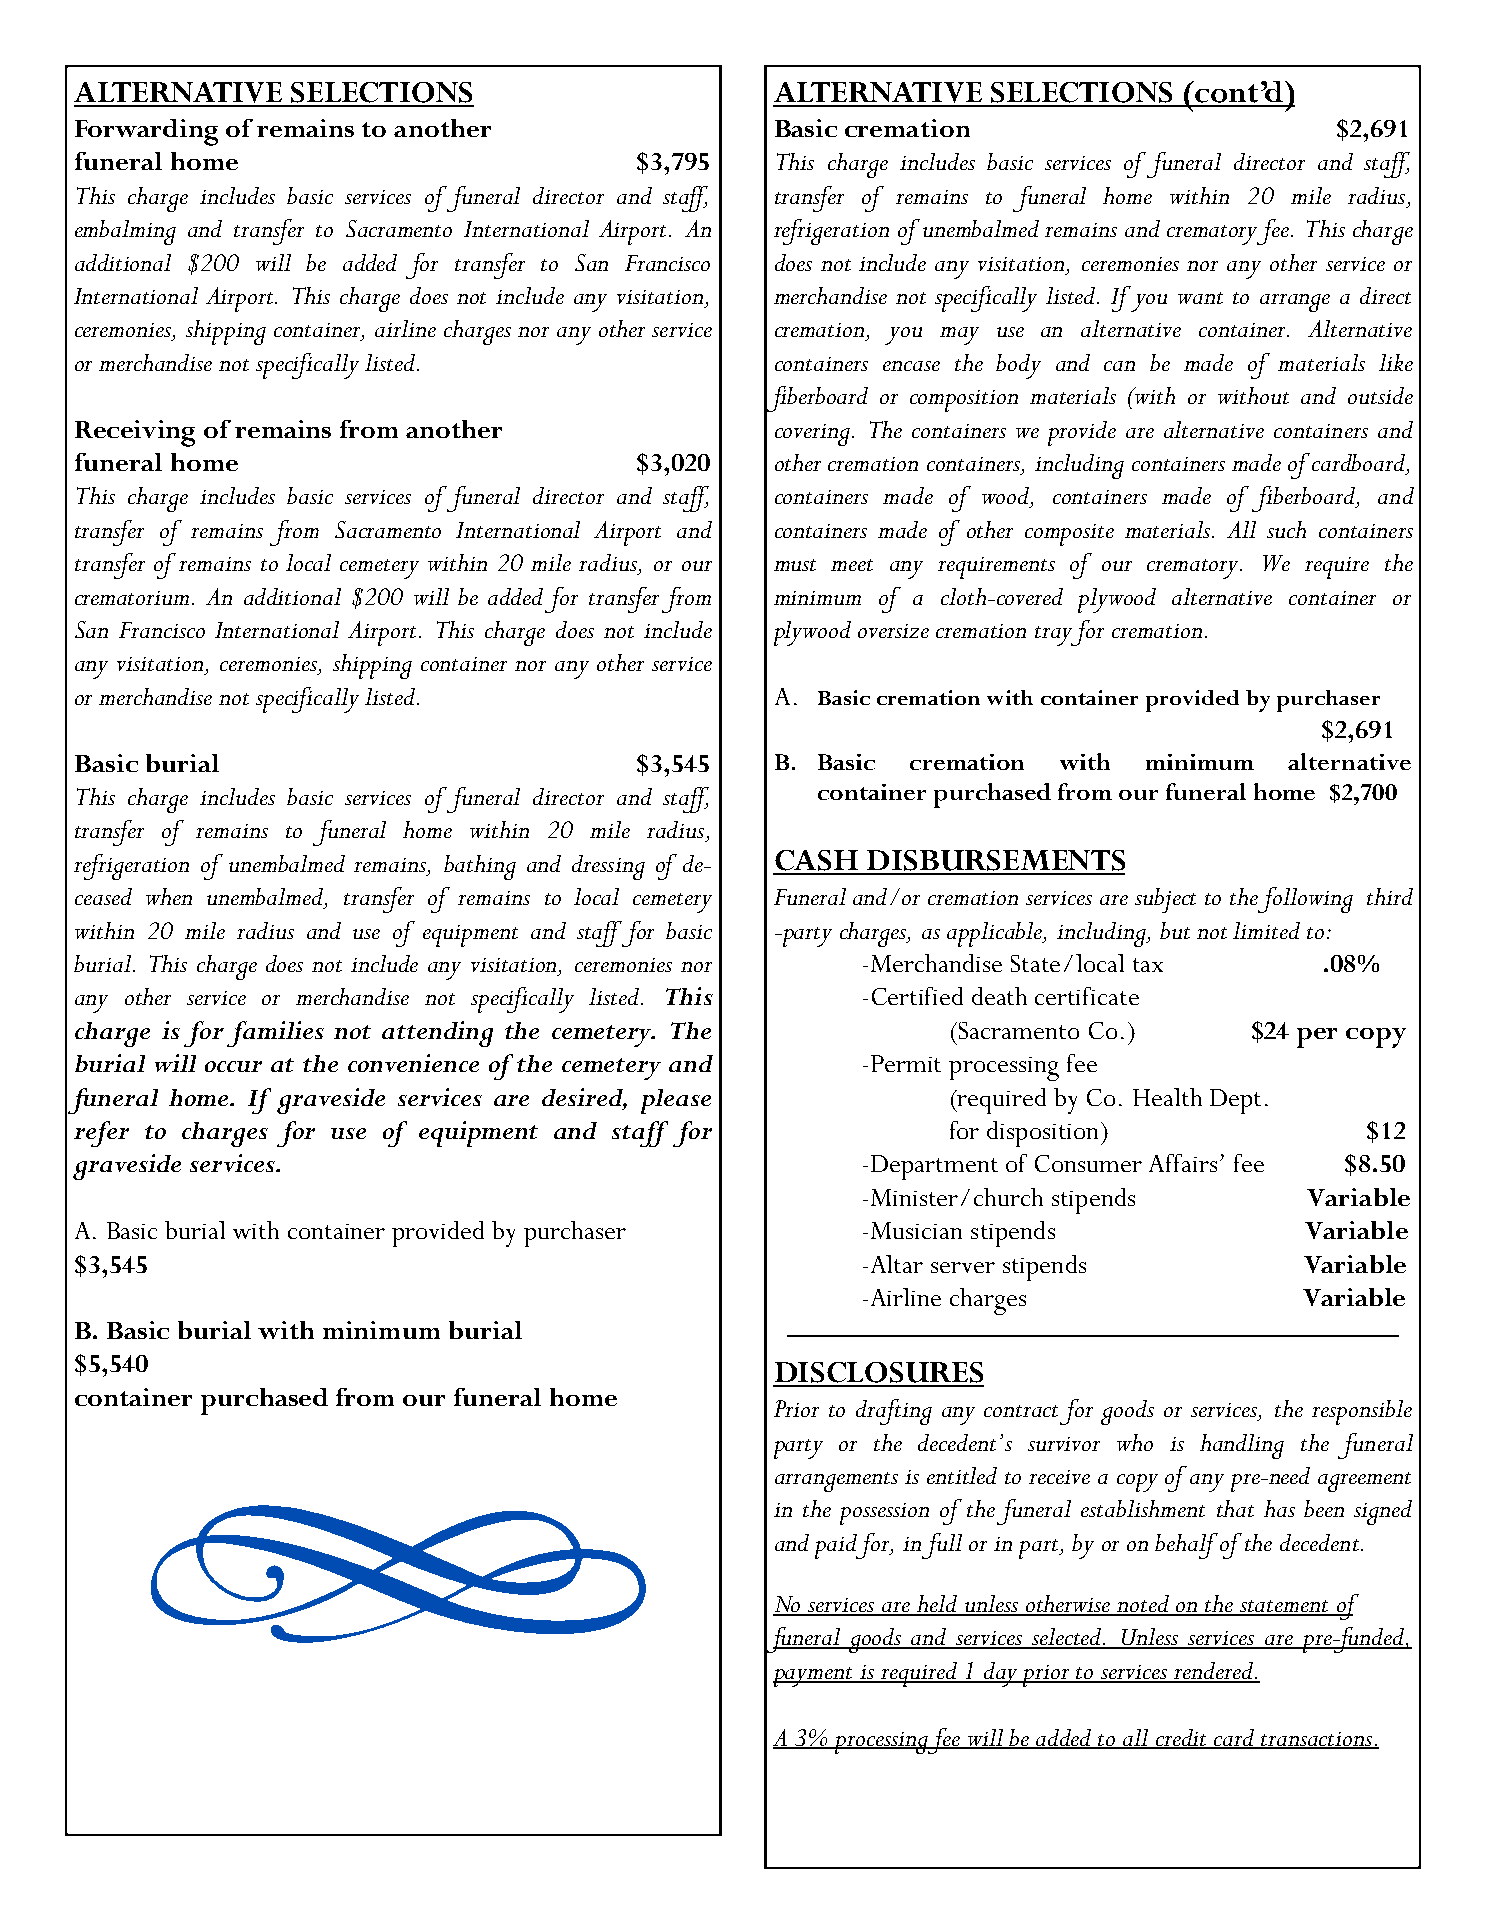  What do you see at coordinates (1055, 636) in the screenshot?
I see `tray` at bounding box center [1055, 636].
